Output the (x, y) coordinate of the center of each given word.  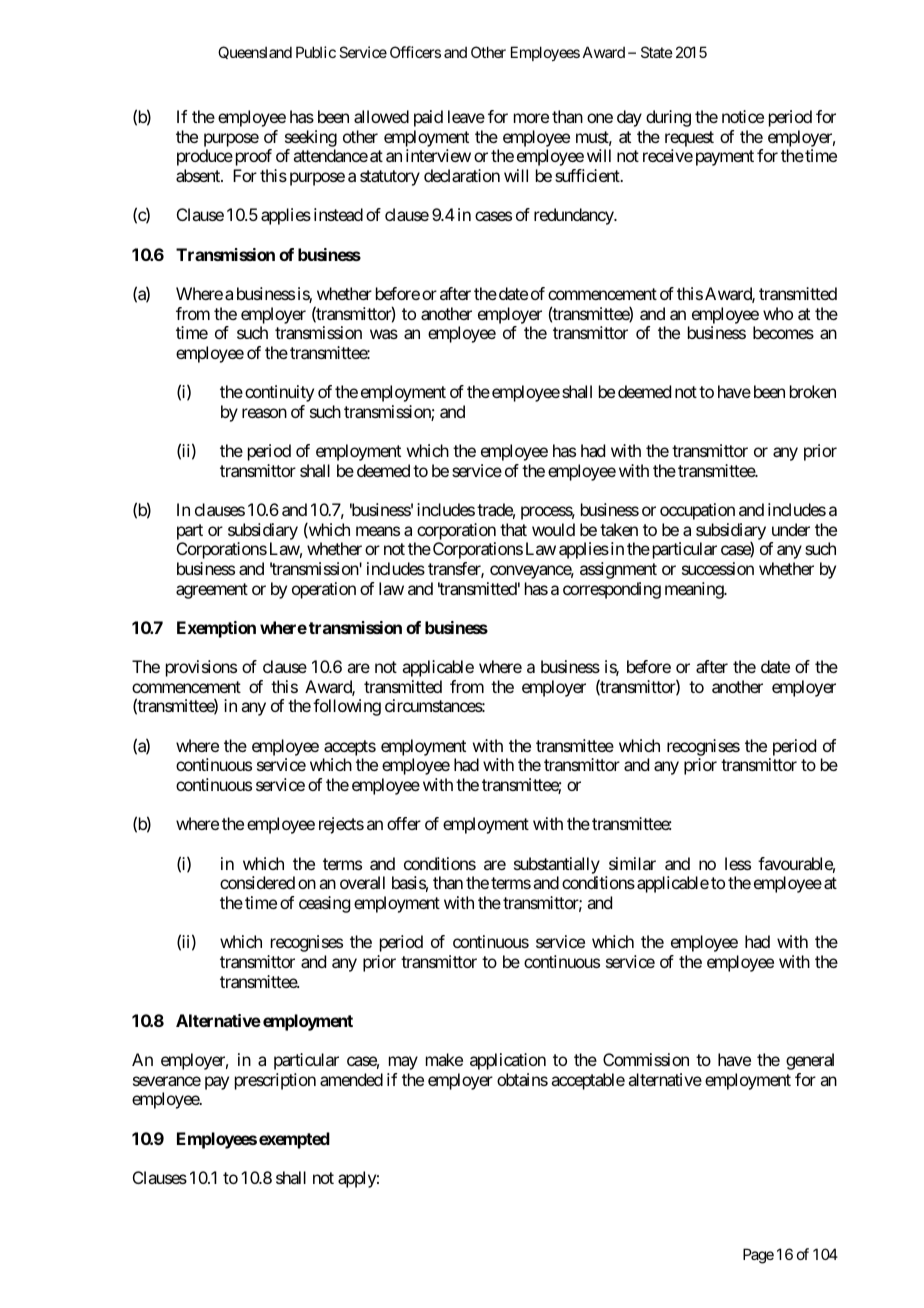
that (513, 529)
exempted (294, 1140)
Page (758, 1256)
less (738, 863)
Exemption (216, 629)
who (778, 313)
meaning (695, 590)
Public (316, 52)
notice (743, 116)
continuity (279, 393)
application (508, 1061)
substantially (557, 865)
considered (257, 882)
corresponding (612, 590)
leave (466, 116)
